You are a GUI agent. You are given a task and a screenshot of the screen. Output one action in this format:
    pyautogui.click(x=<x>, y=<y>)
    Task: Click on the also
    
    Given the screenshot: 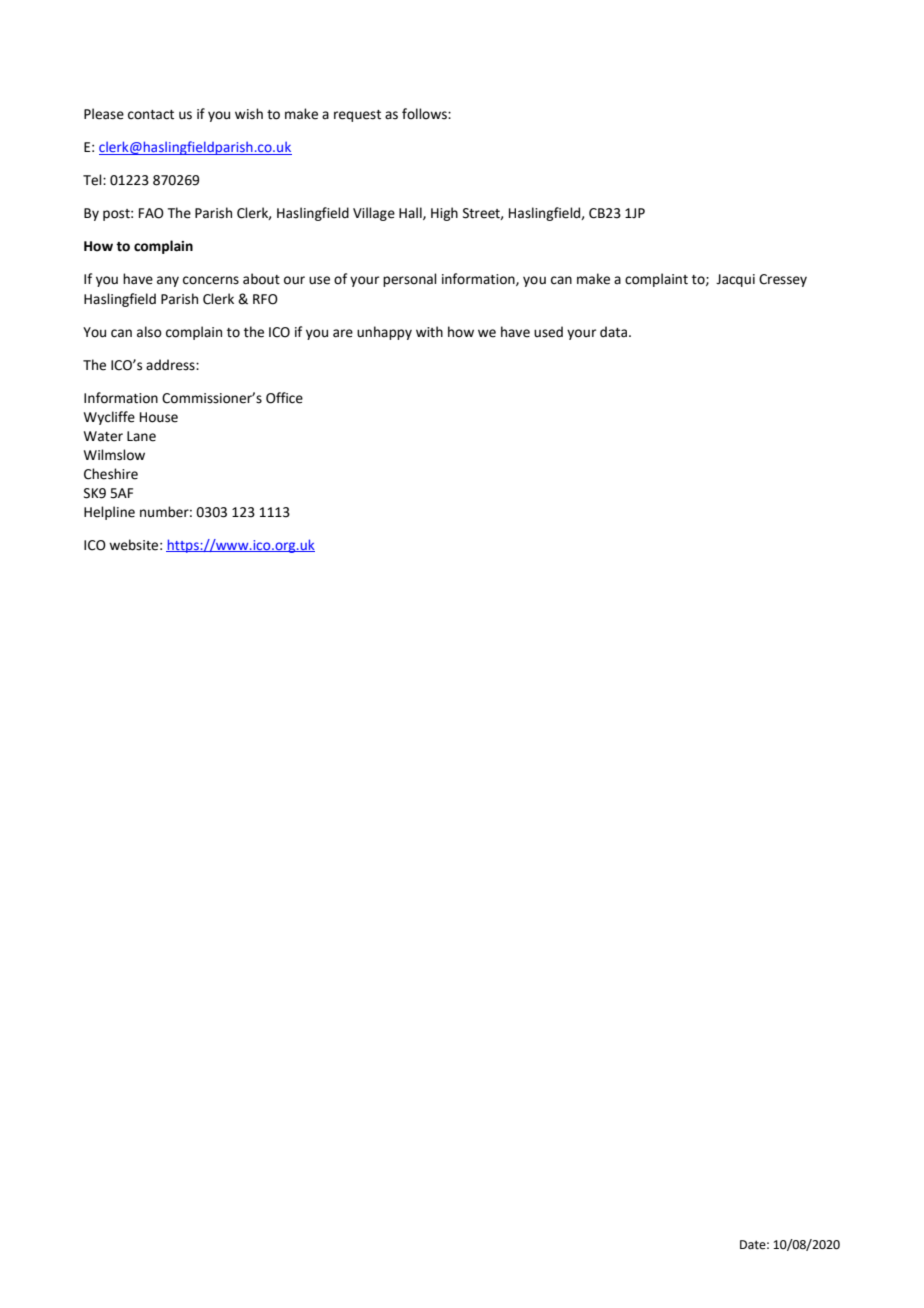 What is the action you would take?
    pyautogui.click(x=149, y=332)
